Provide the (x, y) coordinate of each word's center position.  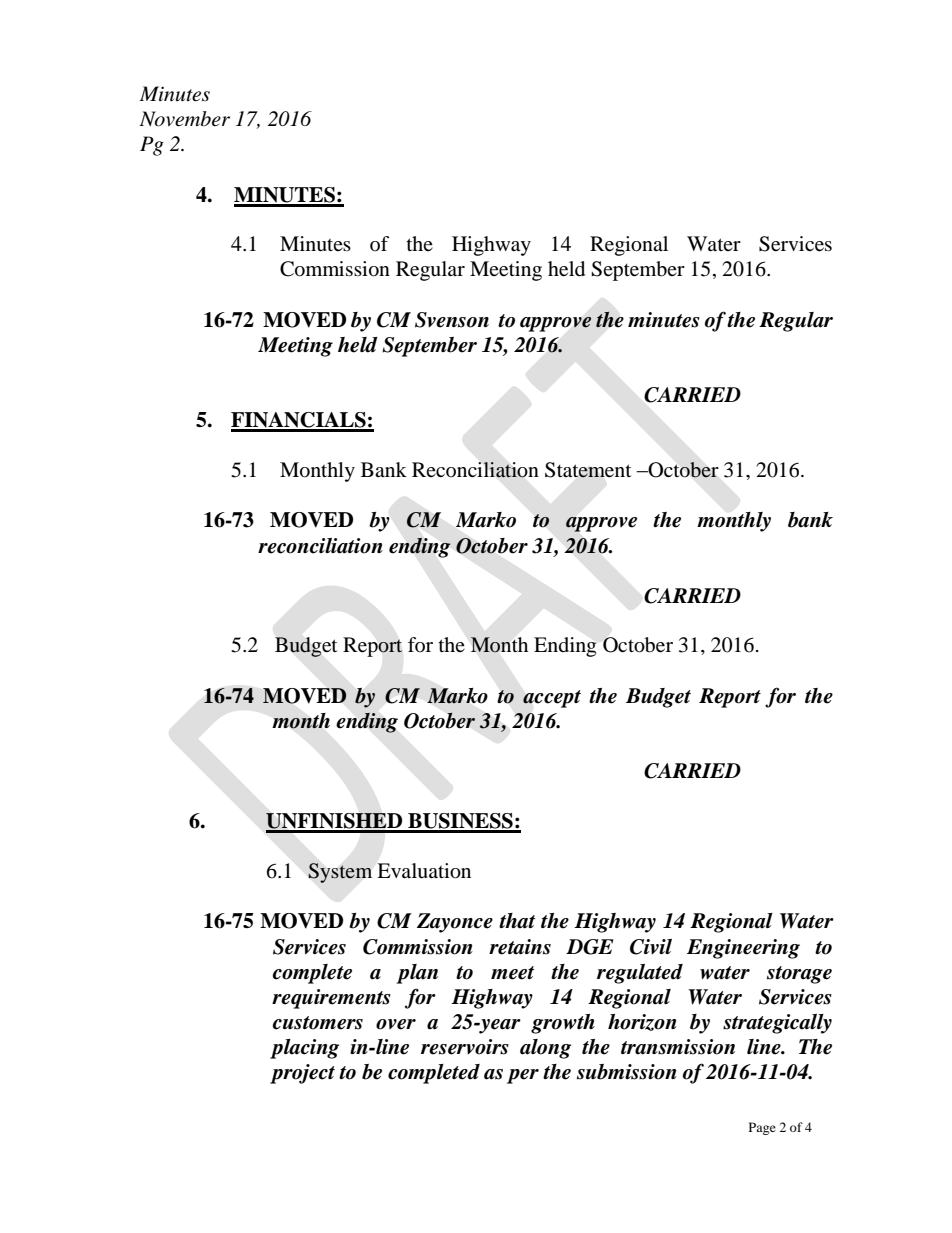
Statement (588, 470)
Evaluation (424, 871)
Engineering (743, 949)
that (517, 921)
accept (552, 699)
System (340, 873)
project (302, 1074)
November (184, 119)
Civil (651, 947)
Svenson (452, 320)
